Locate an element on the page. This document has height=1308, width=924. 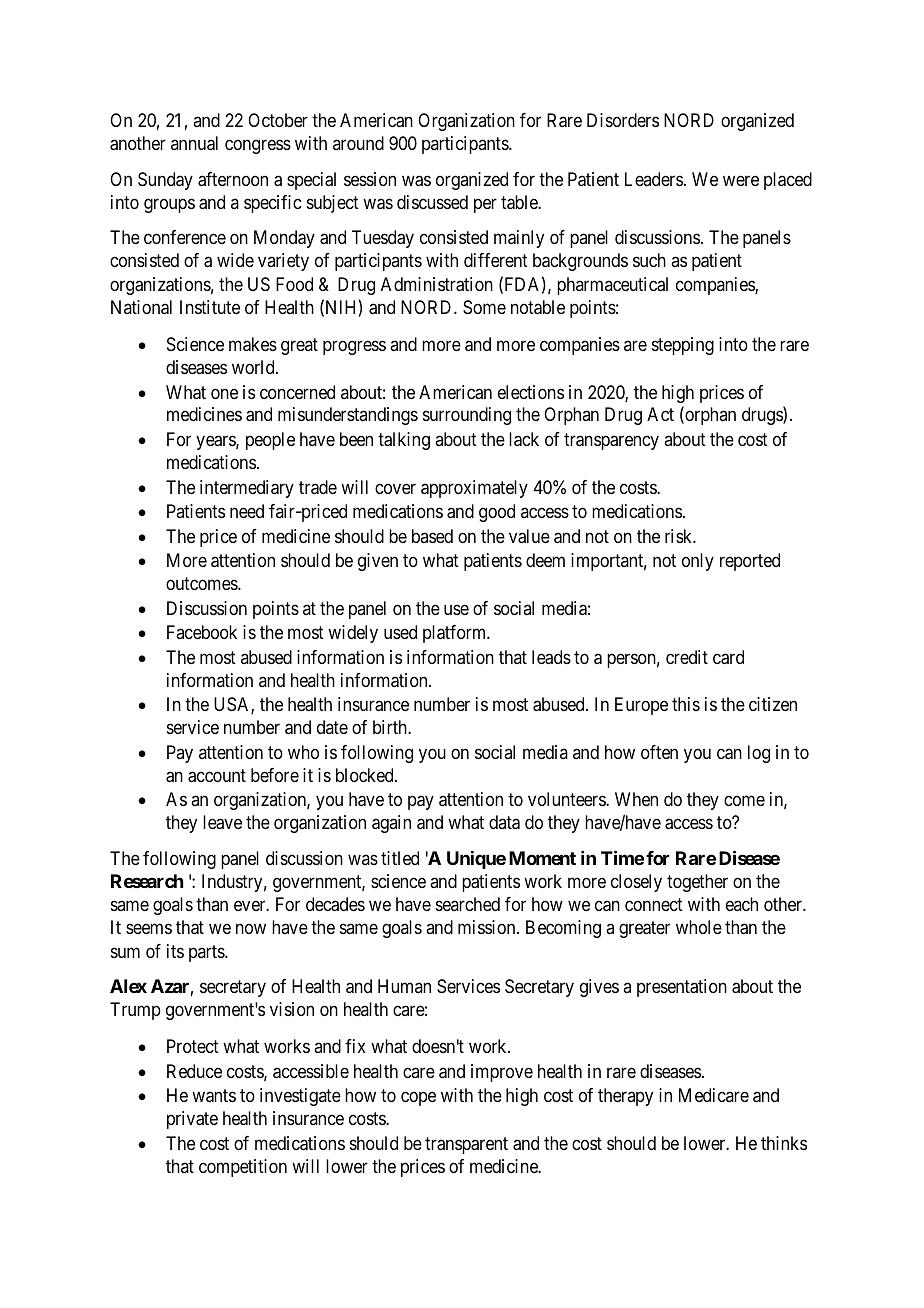
were is located at coordinates (741, 180).
